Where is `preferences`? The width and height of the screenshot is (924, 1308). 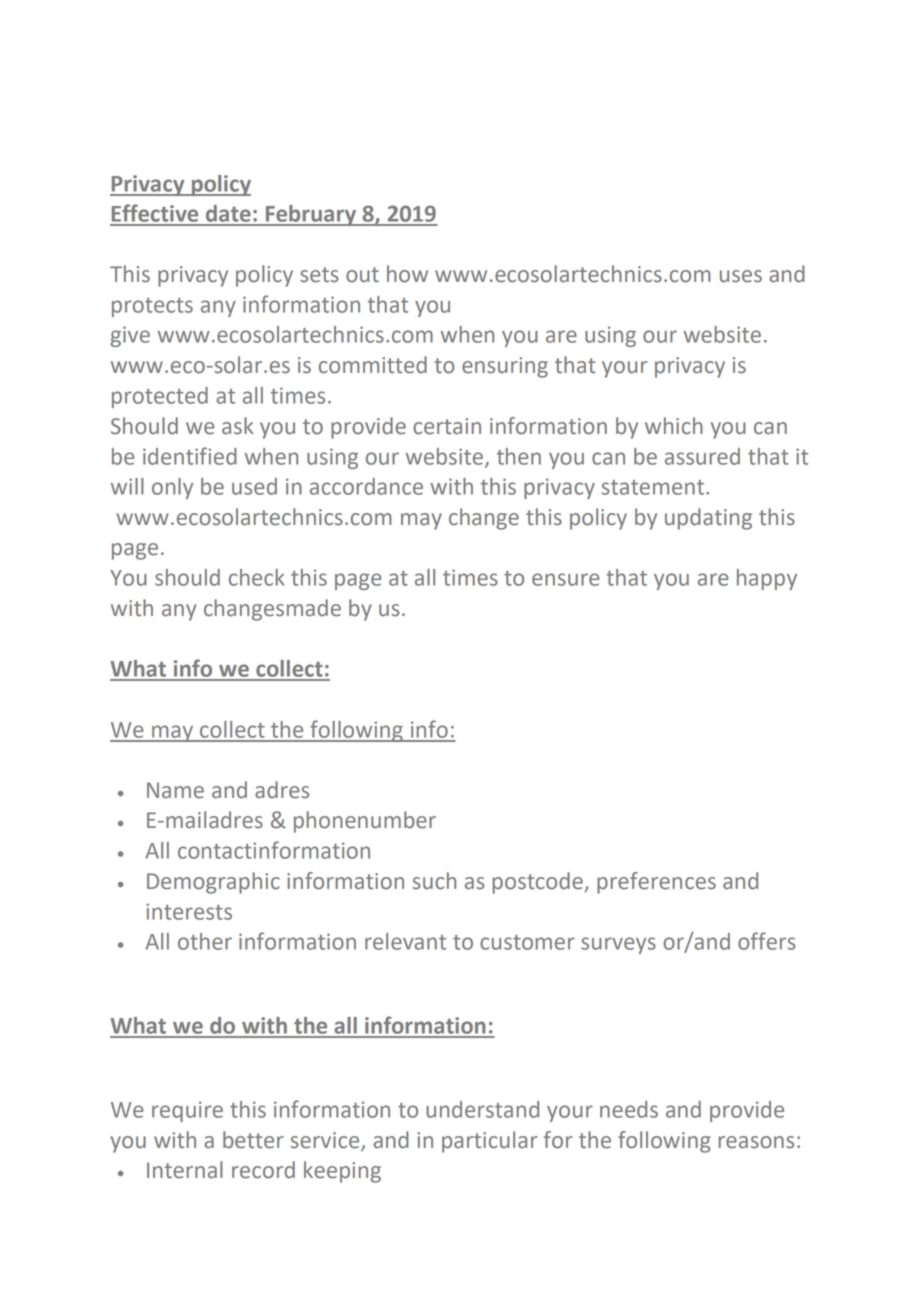
preferences is located at coordinates (656, 883).
